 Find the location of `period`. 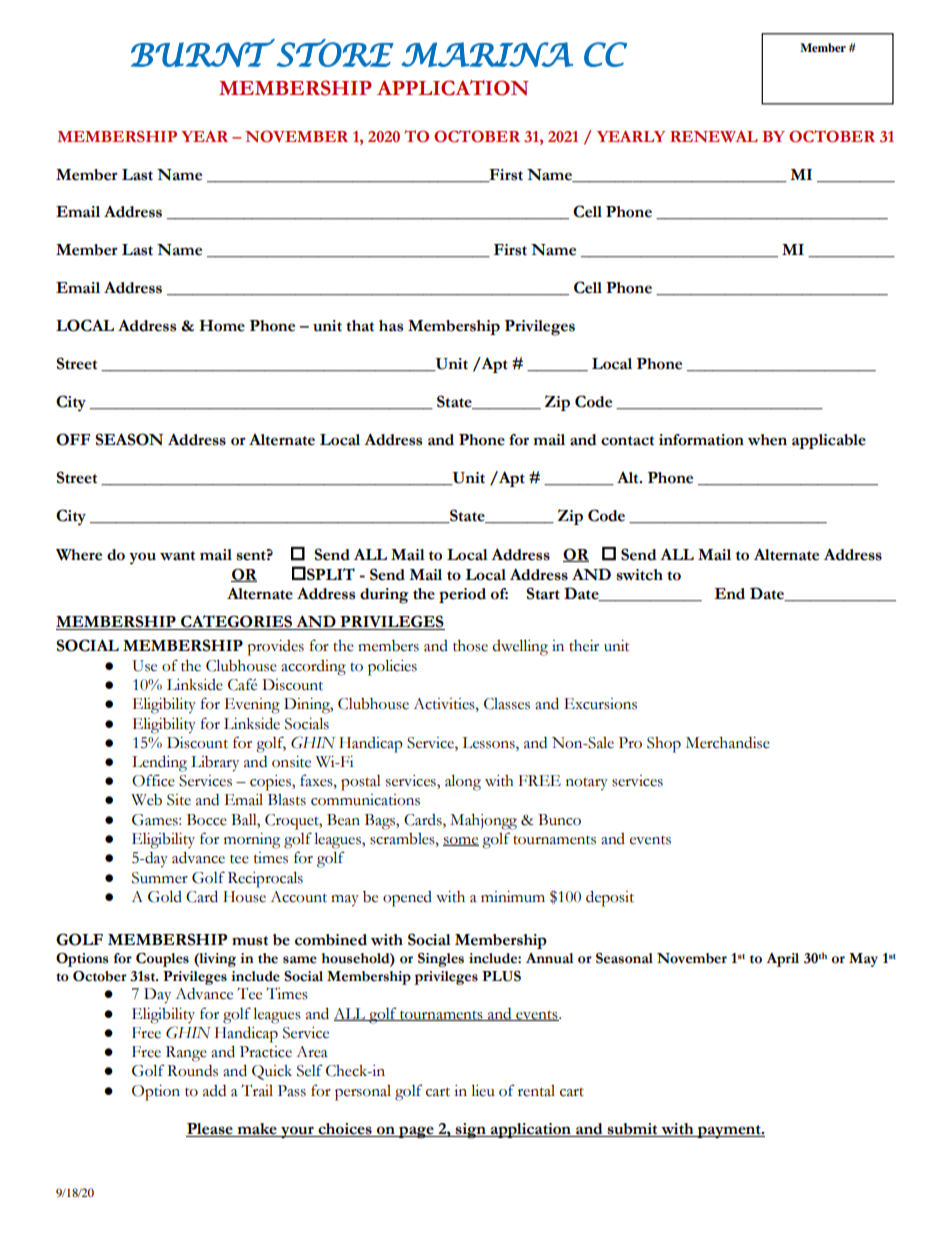

period is located at coordinates (462, 595).
